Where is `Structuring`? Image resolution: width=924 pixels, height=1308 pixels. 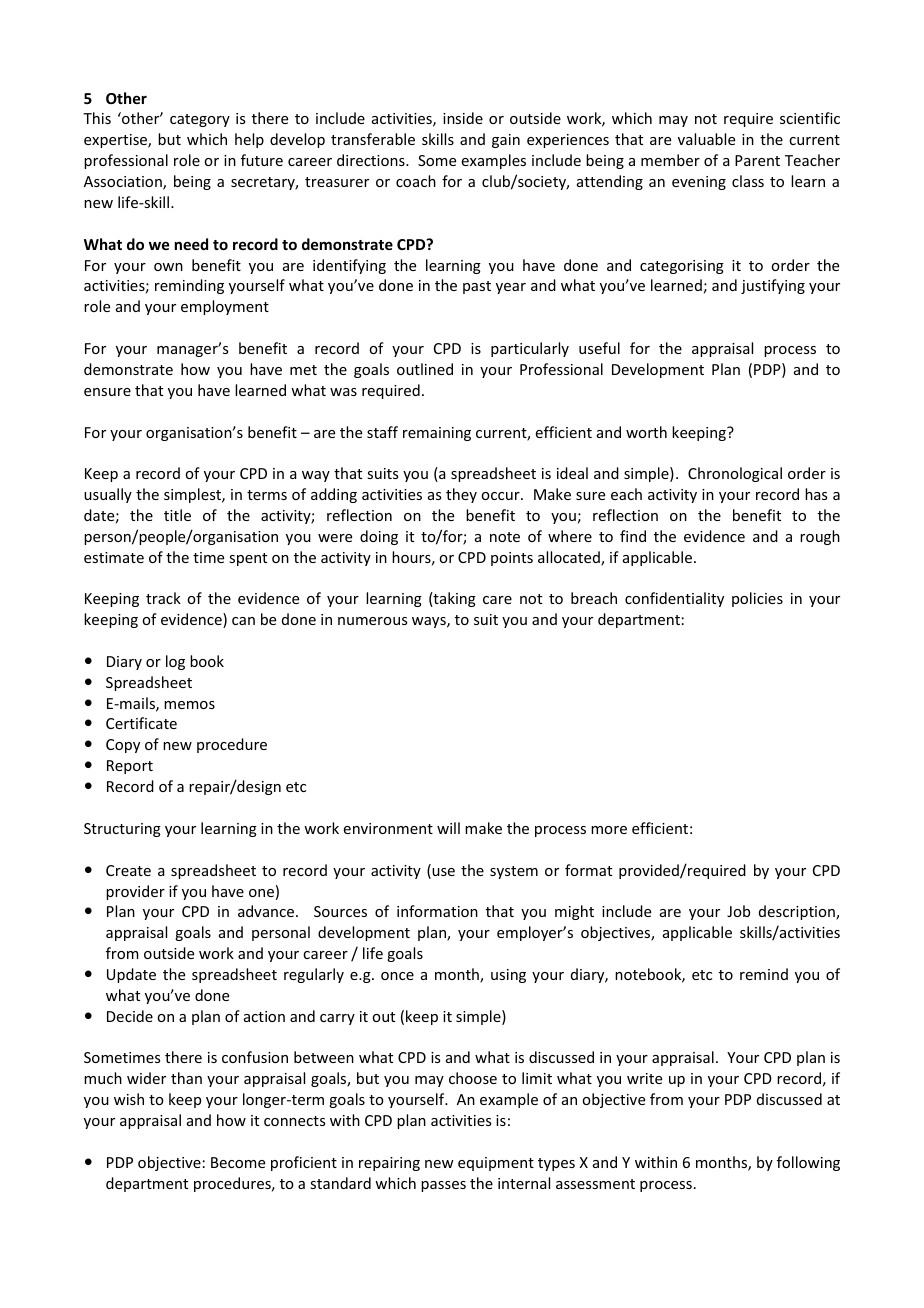 Structuring is located at coordinates (122, 830).
